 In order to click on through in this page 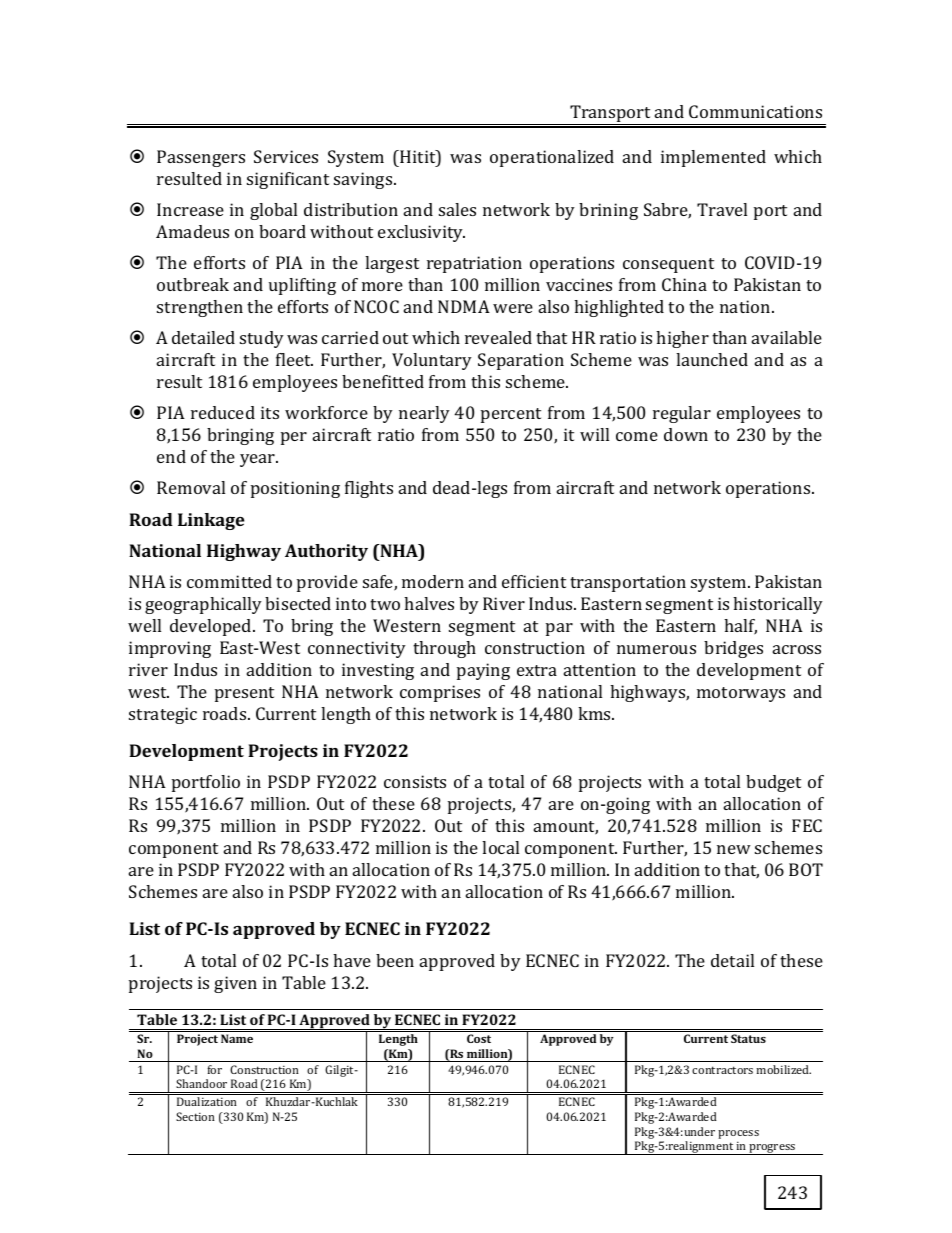, I will do `click(444, 649)`.
